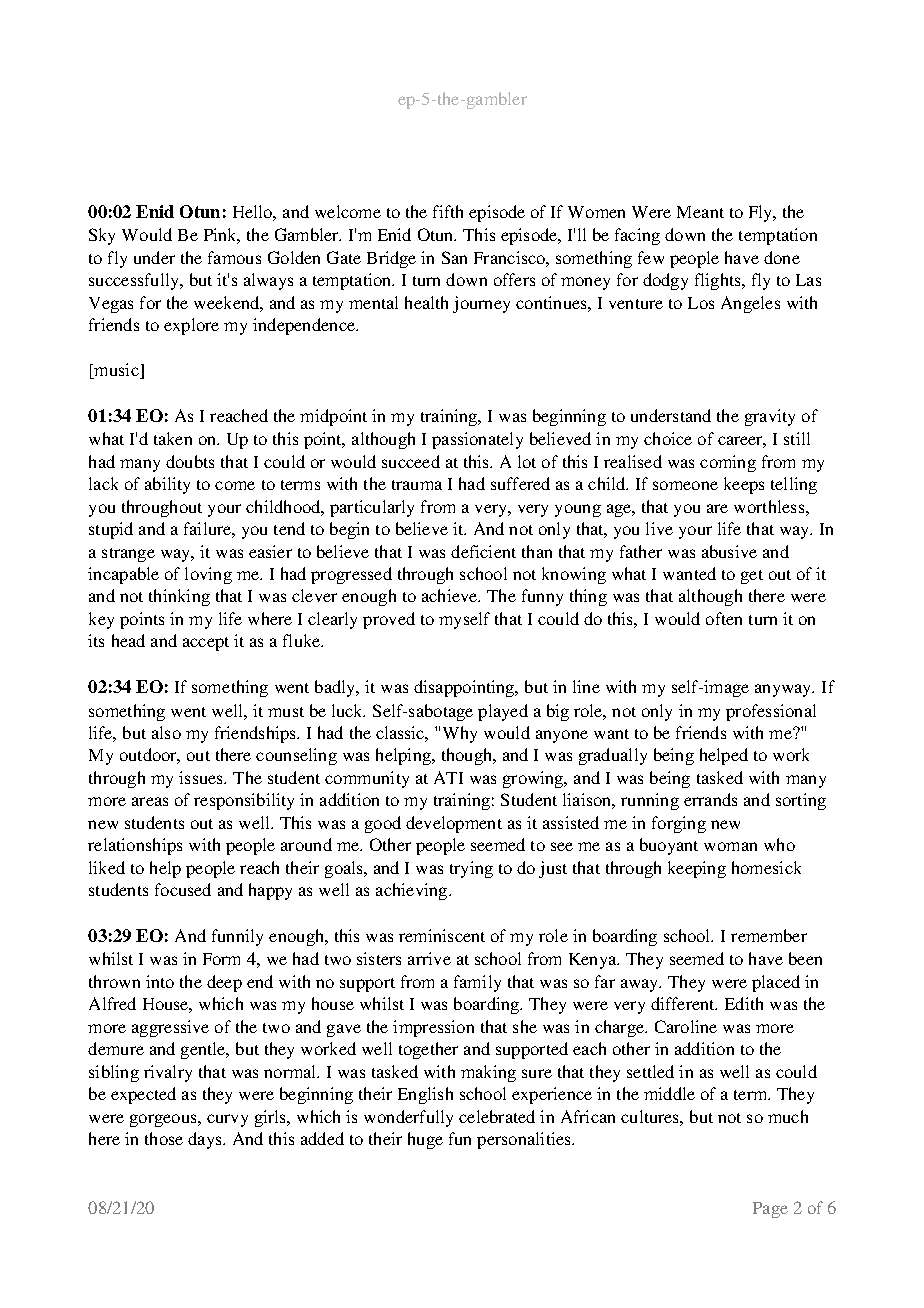 This document has width=924, height=1308. What do you see at coordinates (454, 257) in the document?
I see `San` at bounding box center [454, 257].
